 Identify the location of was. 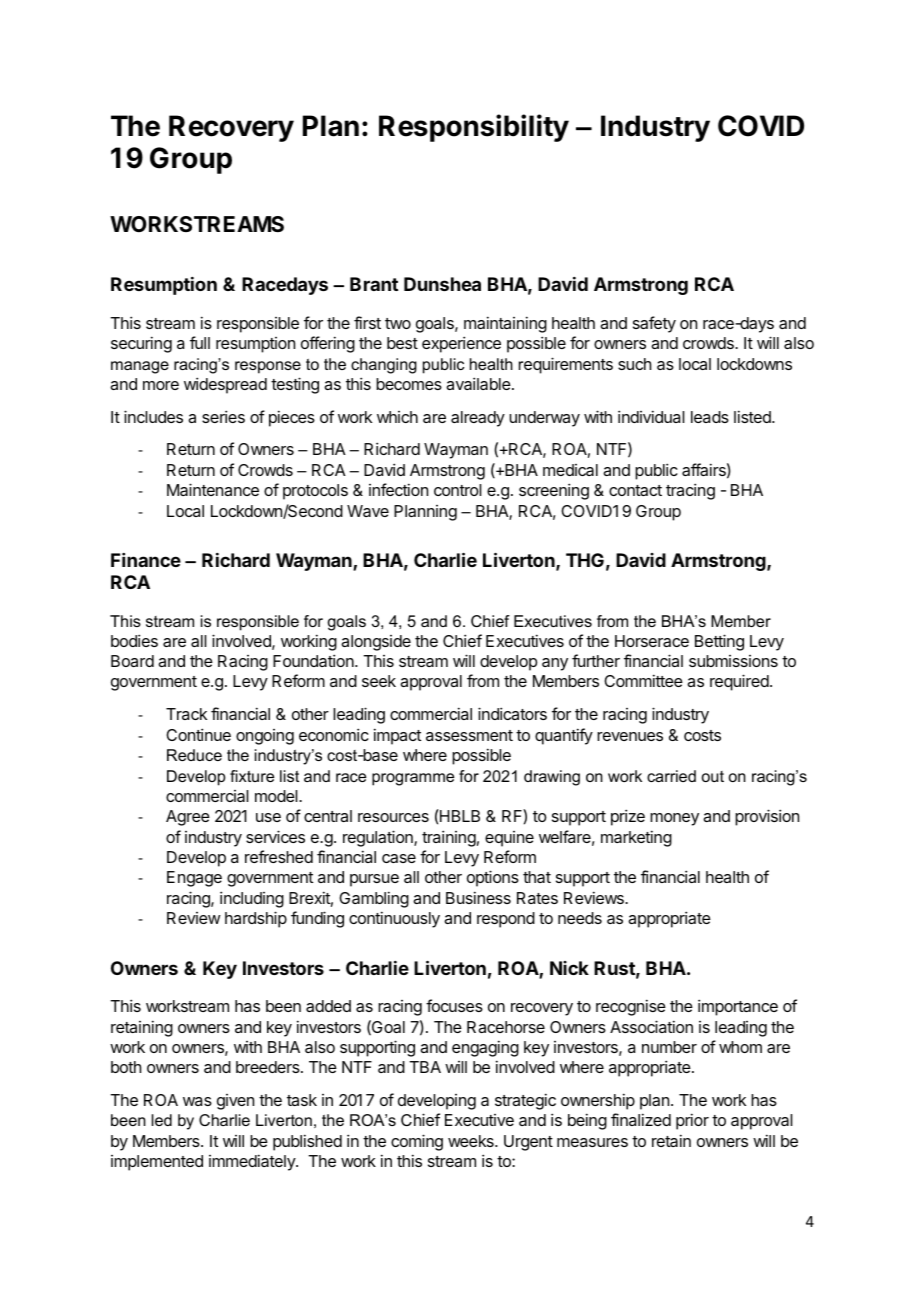
(197, 1101).
